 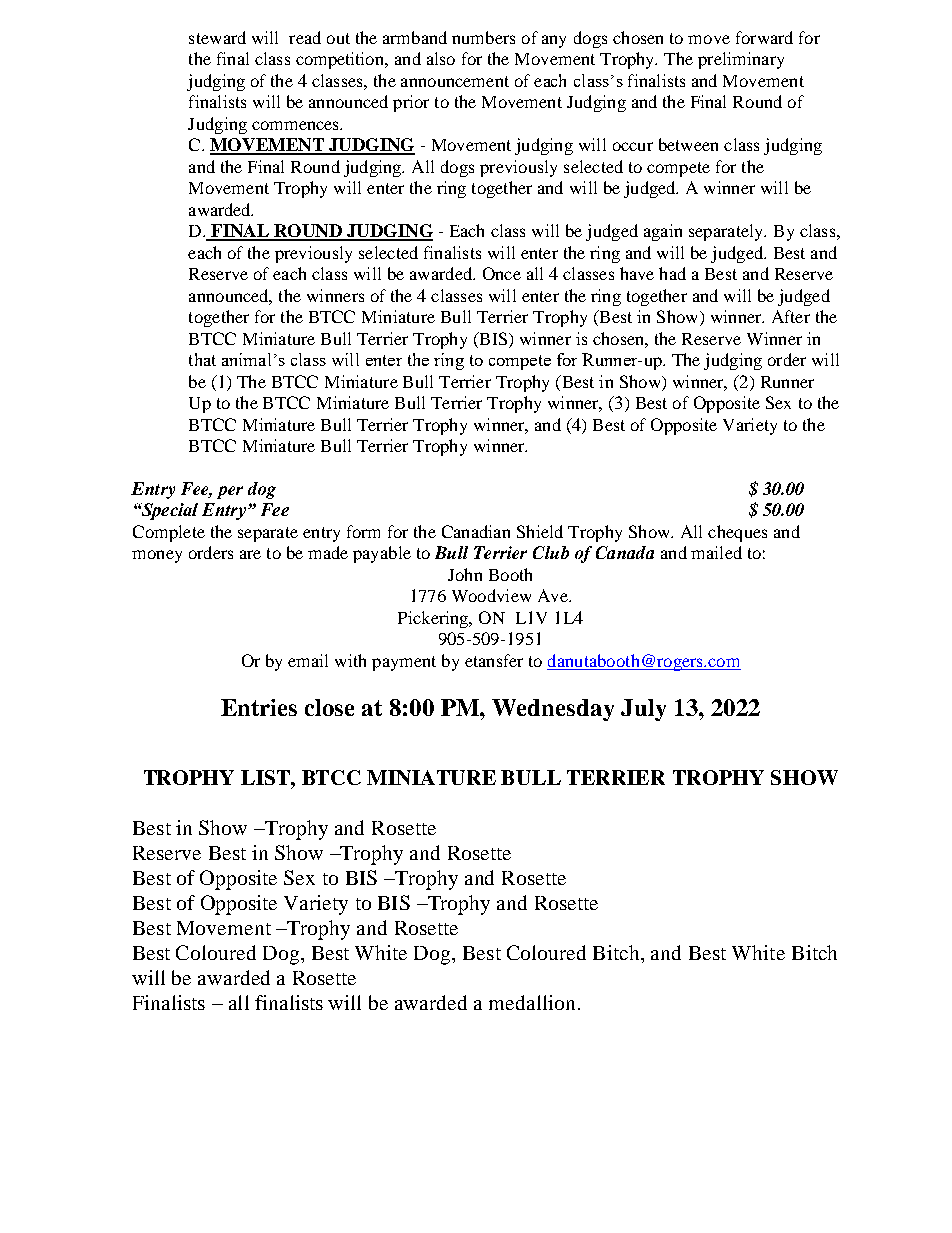 What do you see at coordinates (259, 707) in the image?
I see `Entries` at bounding box center [259, 707].
